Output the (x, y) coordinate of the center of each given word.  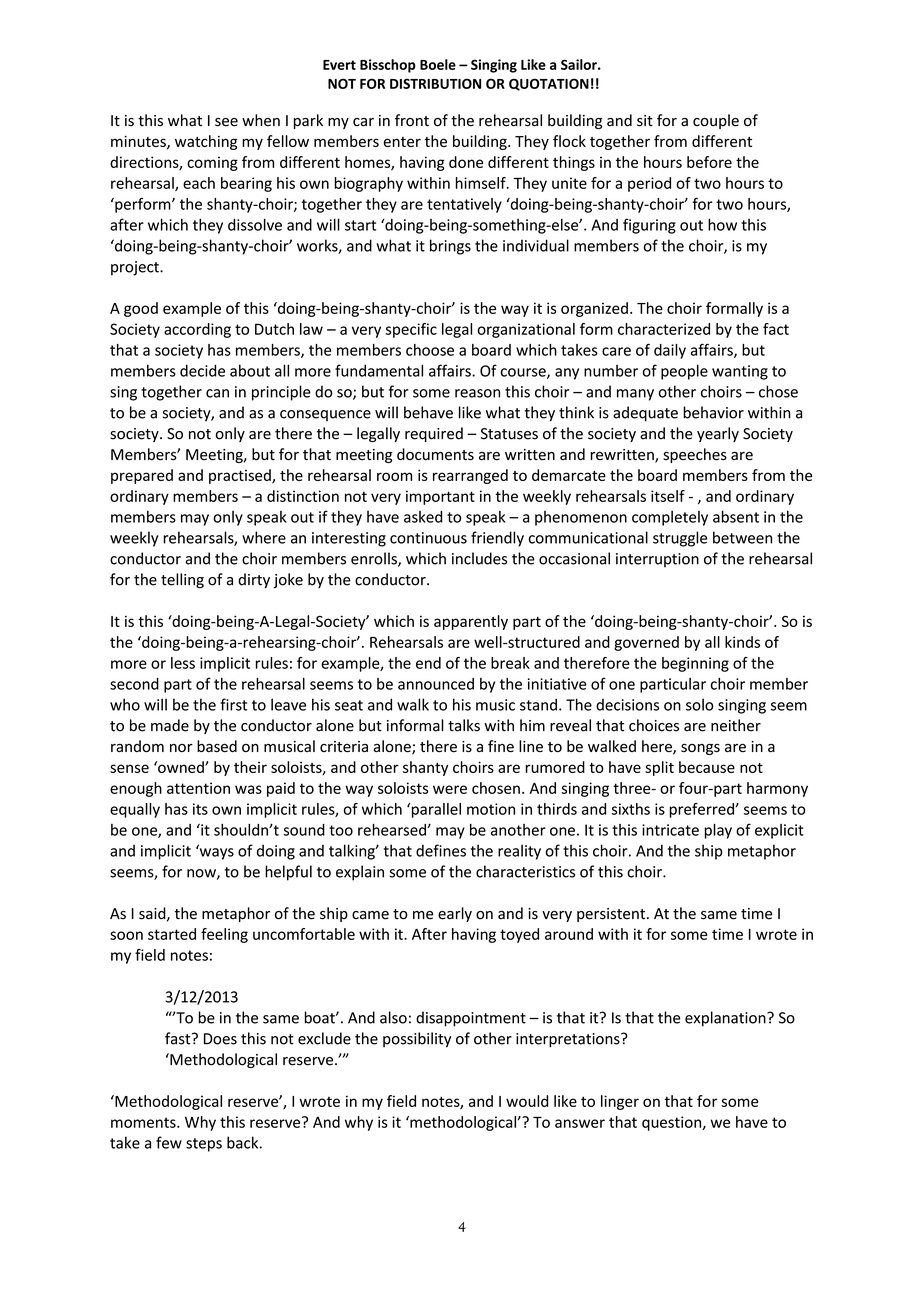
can (217, 393)
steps (204, 1145)
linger (620, 1102)
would (527, 1101)
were (450, 789)
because (707, 767)
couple (716, 121)
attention (198, 788)
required (434, 434)
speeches (695, 455)
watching (206, 142)
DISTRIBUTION (435, 83)
